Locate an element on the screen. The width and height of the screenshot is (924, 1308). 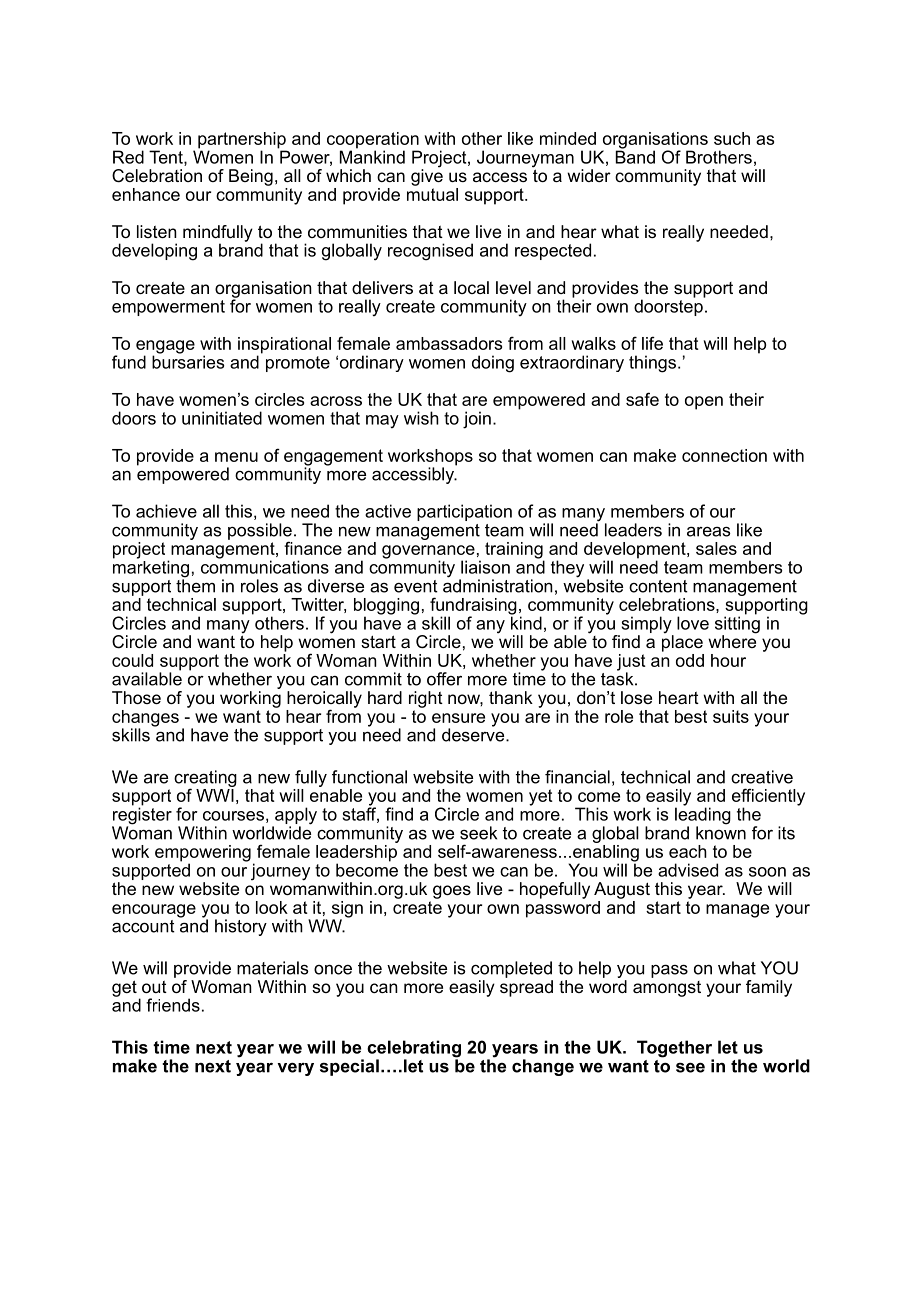
Being is located at coordinates (251, 177).
